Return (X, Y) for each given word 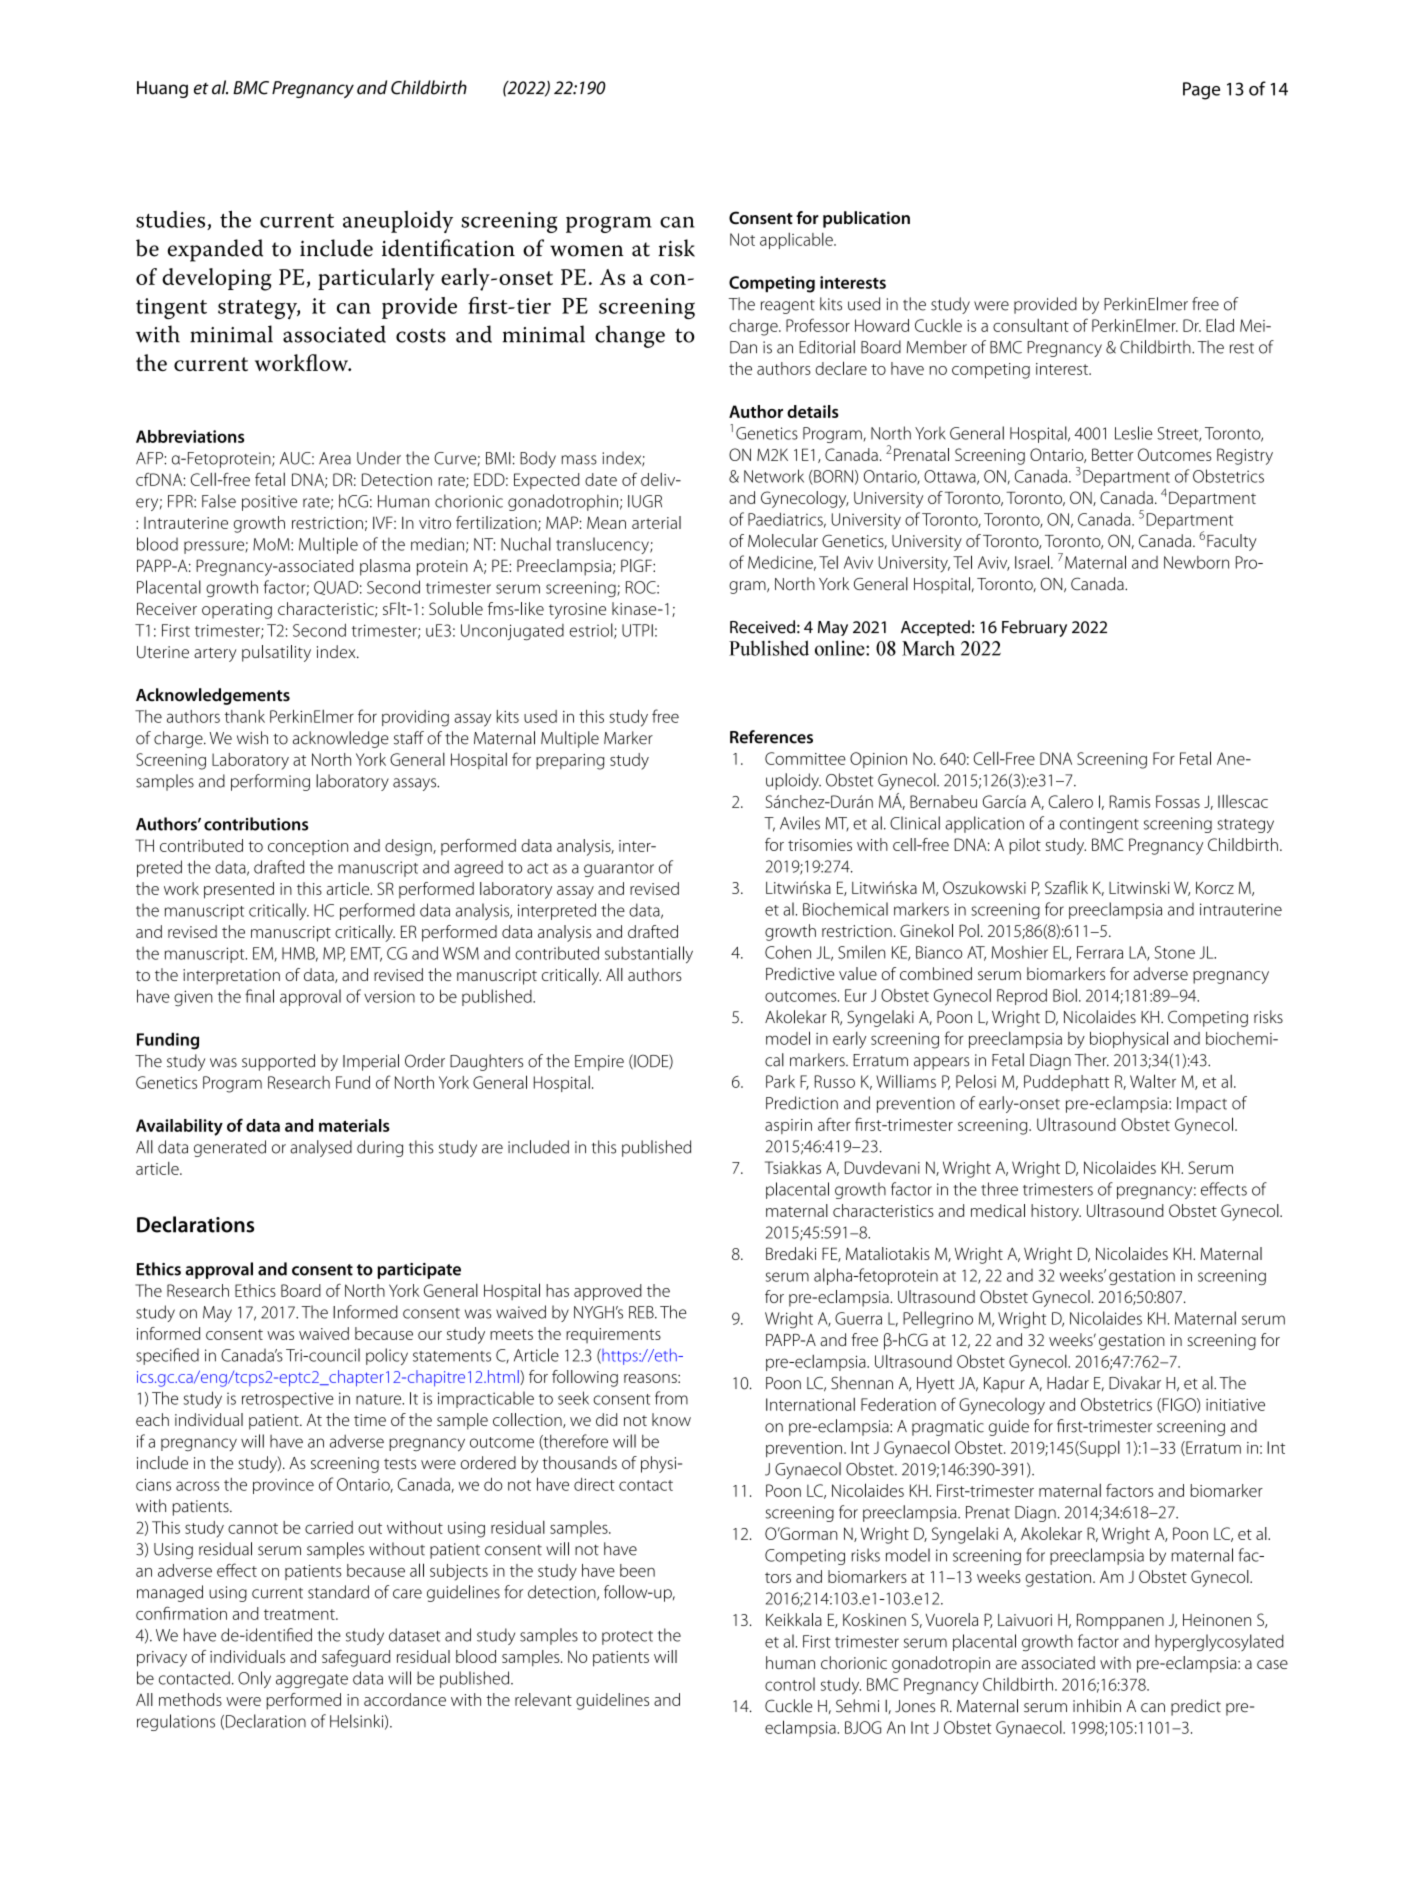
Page (1201, 91)
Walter (1153, 1081)
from (671, 1398)
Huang (162, 89)
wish (252, 738)
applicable (797, 241)
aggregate (312, 1681)
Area (335, 458)
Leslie (1133, 433)
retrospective (288, 1400)
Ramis (1129, 801)
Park (780, 1081)
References (771, 737)
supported (278, 1062)
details (813, 411)
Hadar (1068, 1383)
